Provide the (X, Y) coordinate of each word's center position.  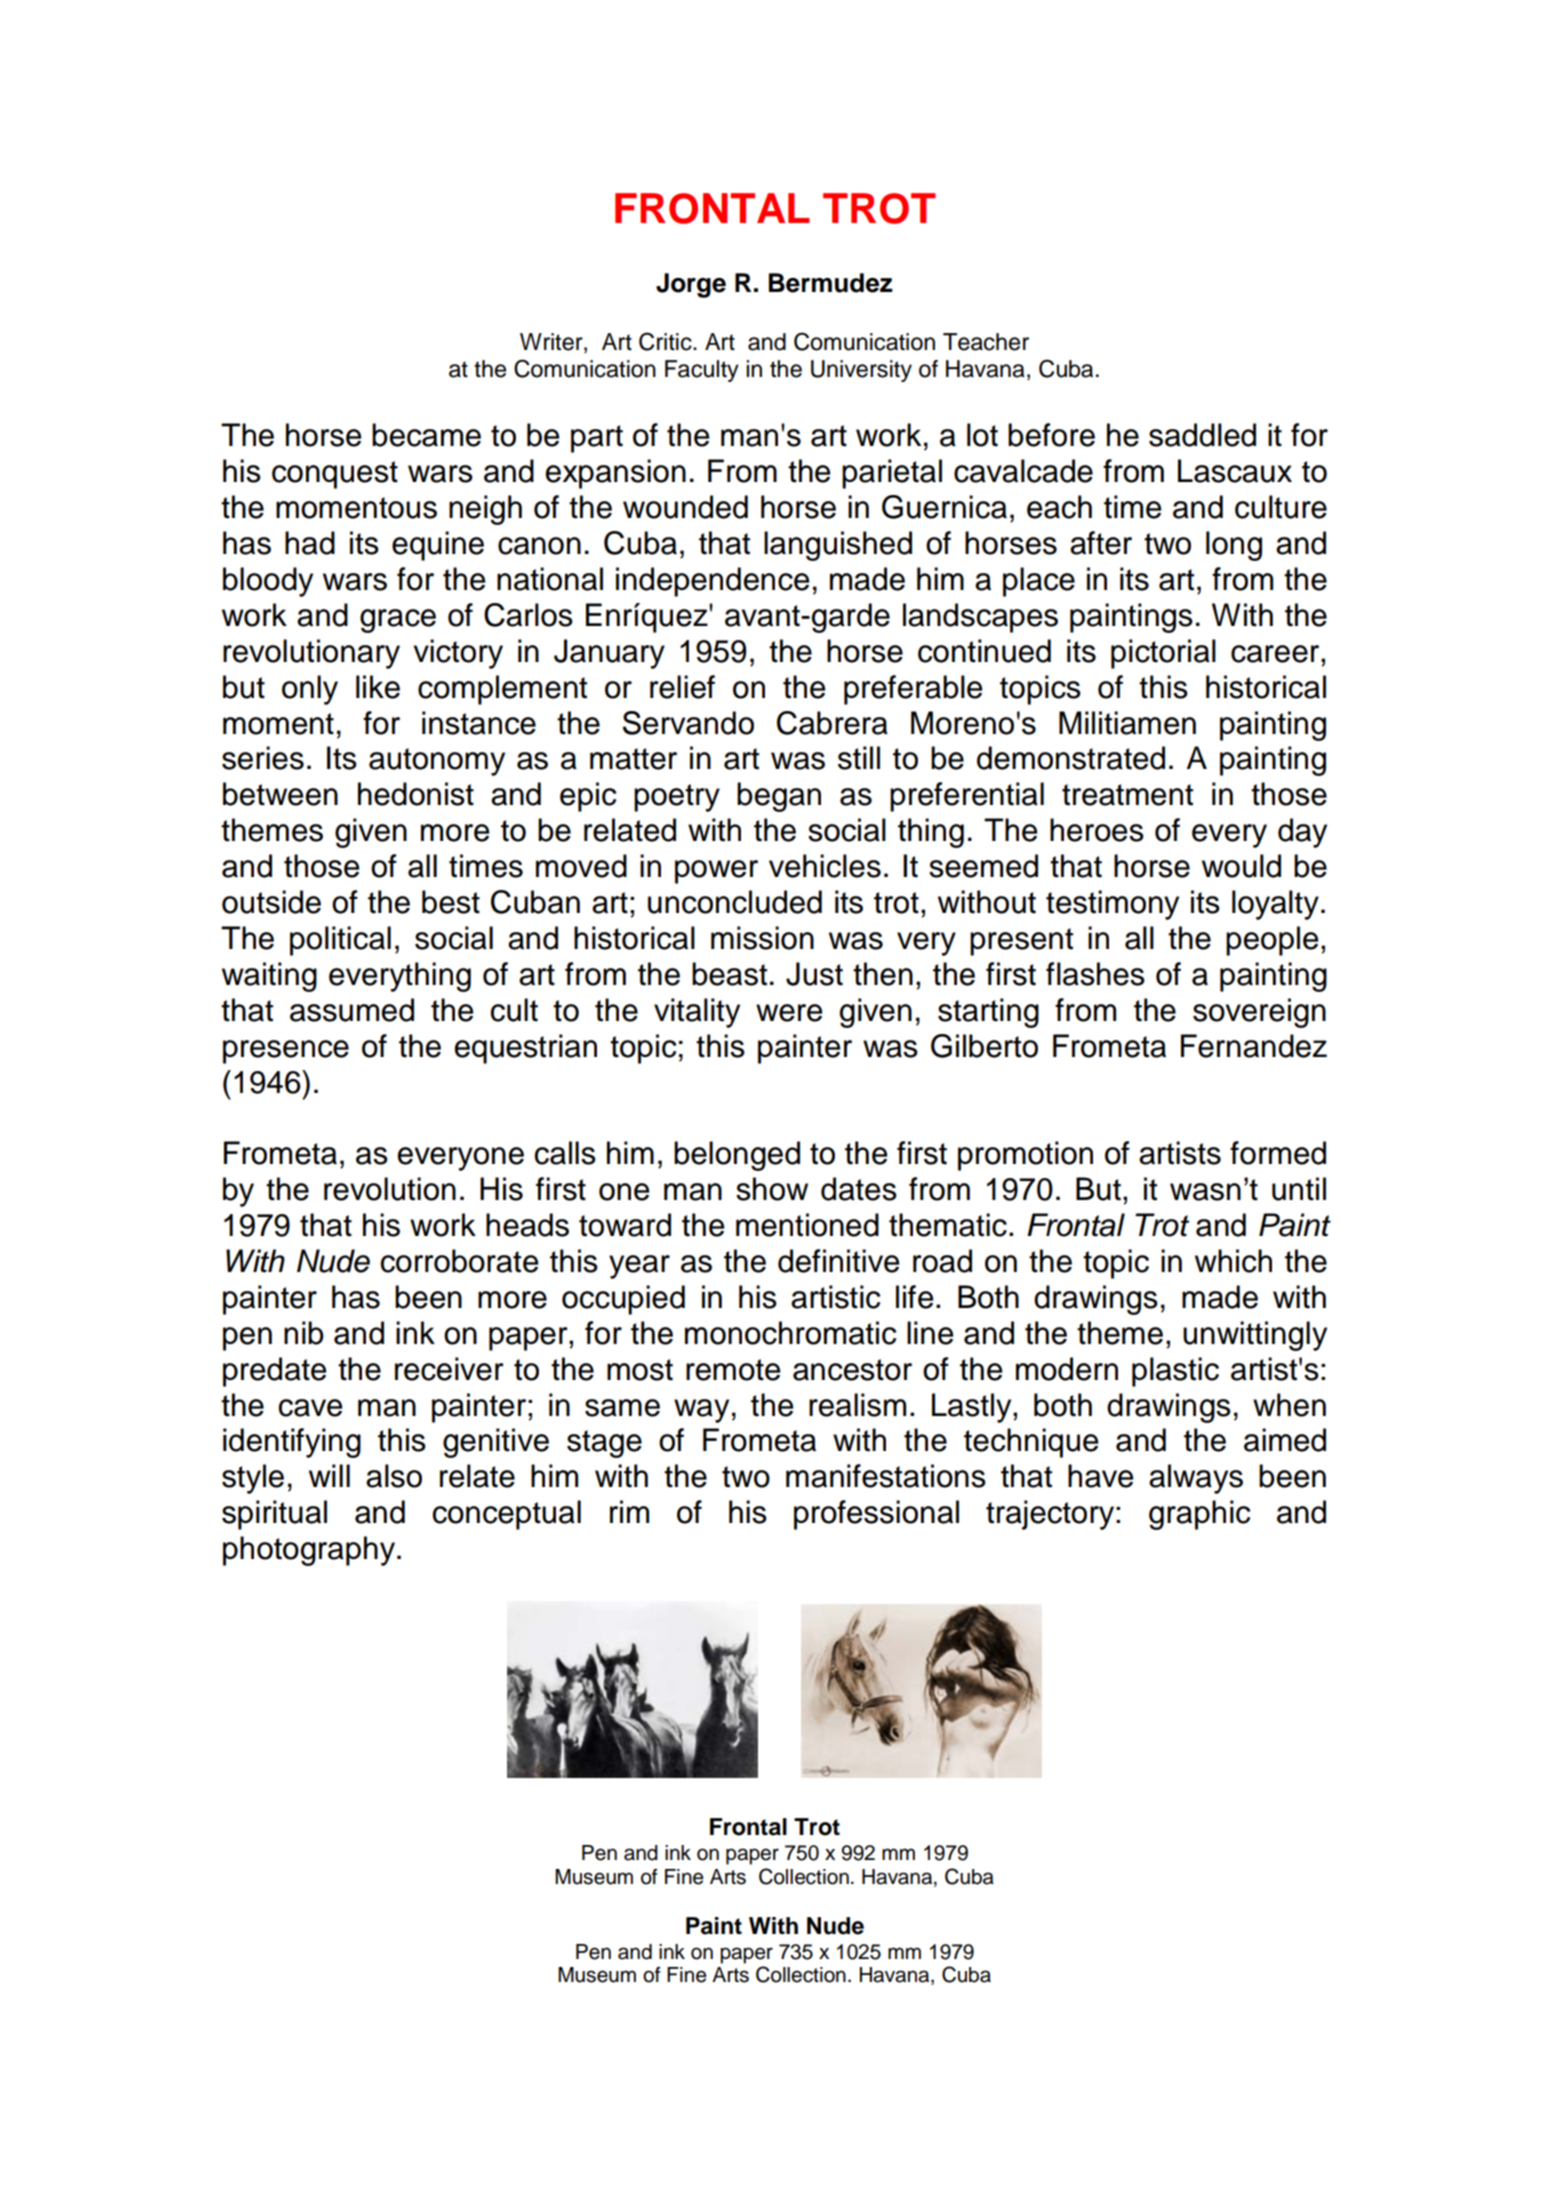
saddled (1202, 435)
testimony (1112, 905)
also (394, 1476)
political (340, 941)
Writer (552, 342)
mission (762, 938)
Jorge (691, 285)
